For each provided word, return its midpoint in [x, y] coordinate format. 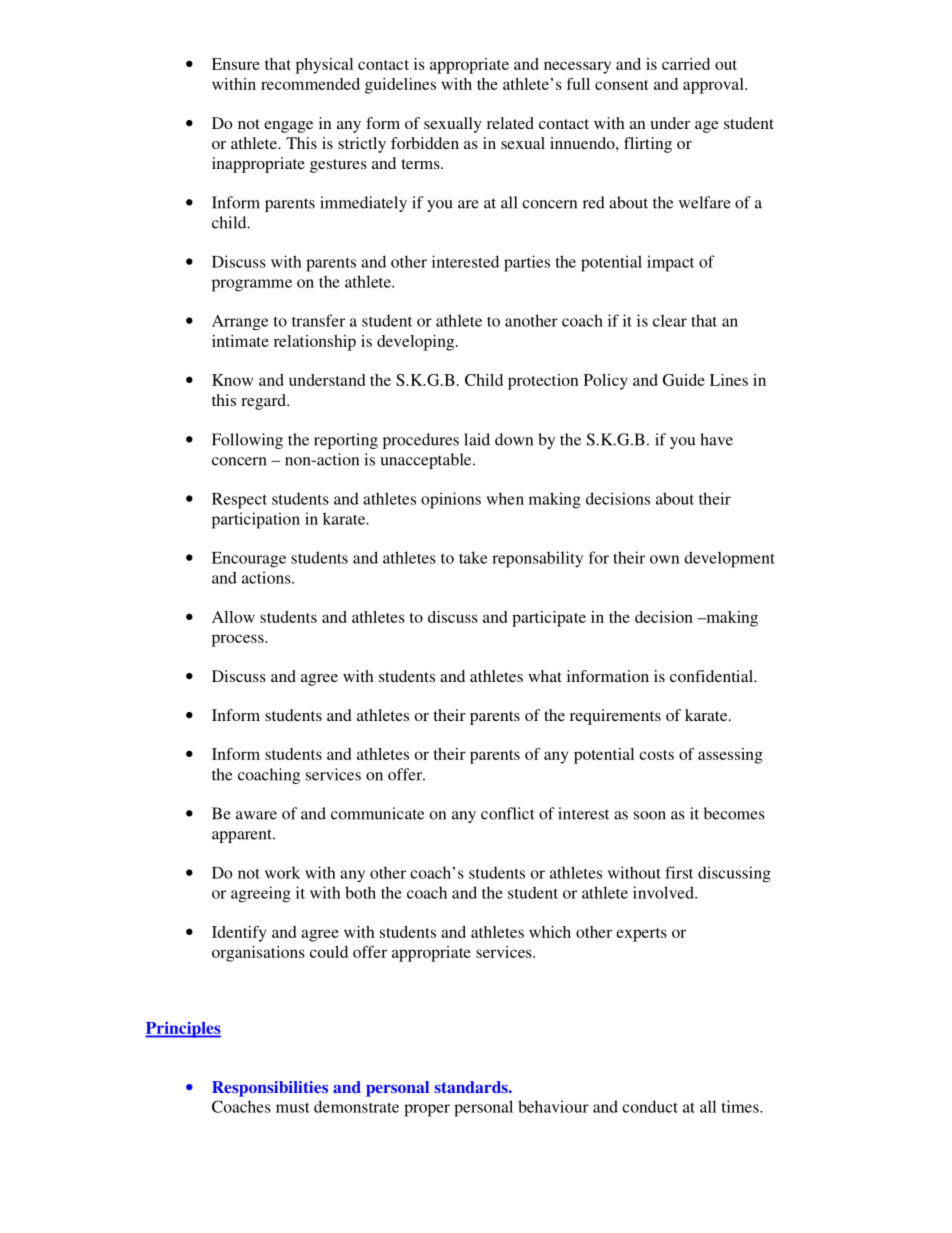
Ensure [236, 64]
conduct [650, 1106]
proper [427, 1110]
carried [686, 64]
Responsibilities [270, 1089]
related [510, 123]
